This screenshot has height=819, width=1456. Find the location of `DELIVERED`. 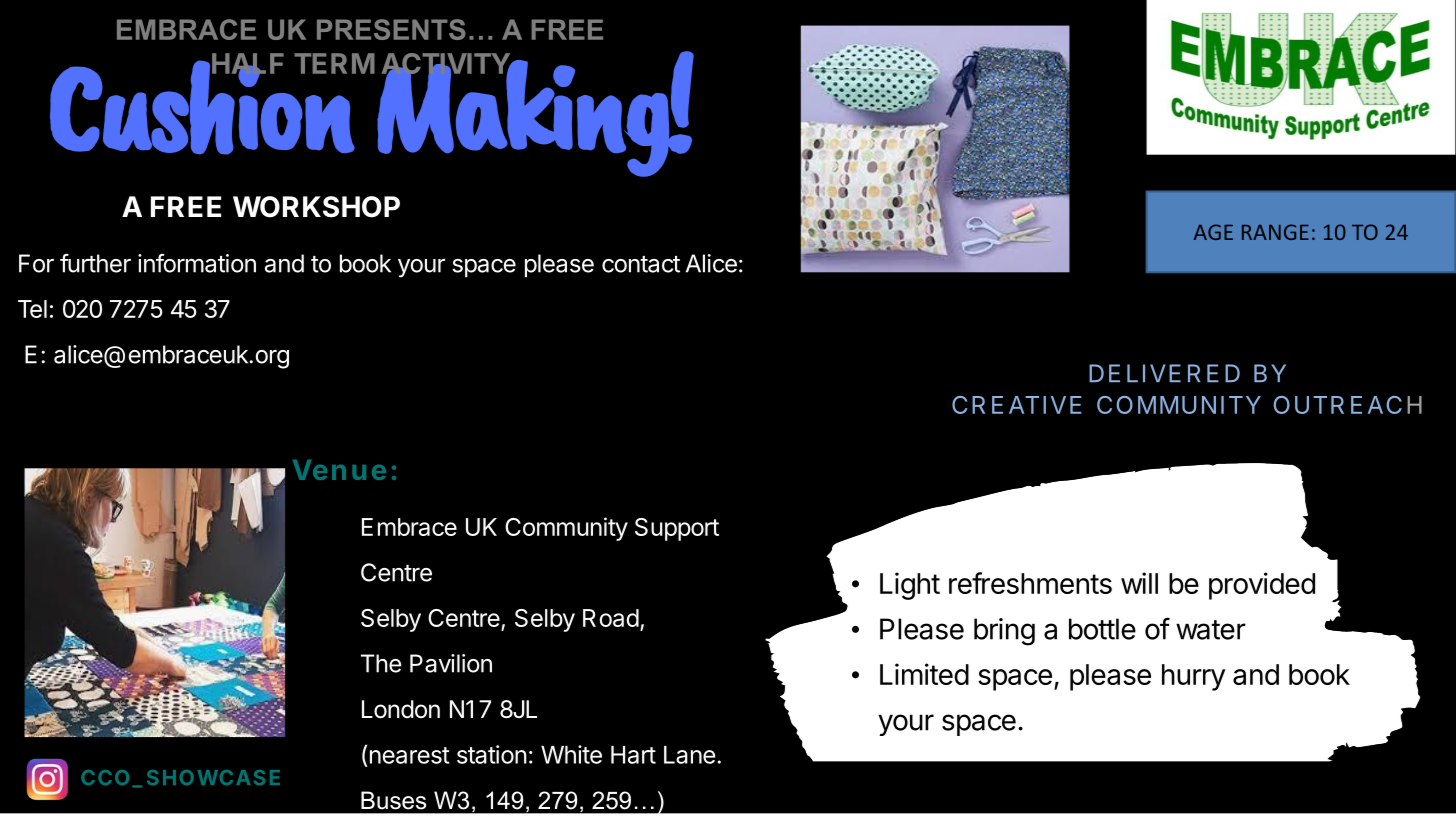

DELIVERED is located at coordinates (1164, 373).
